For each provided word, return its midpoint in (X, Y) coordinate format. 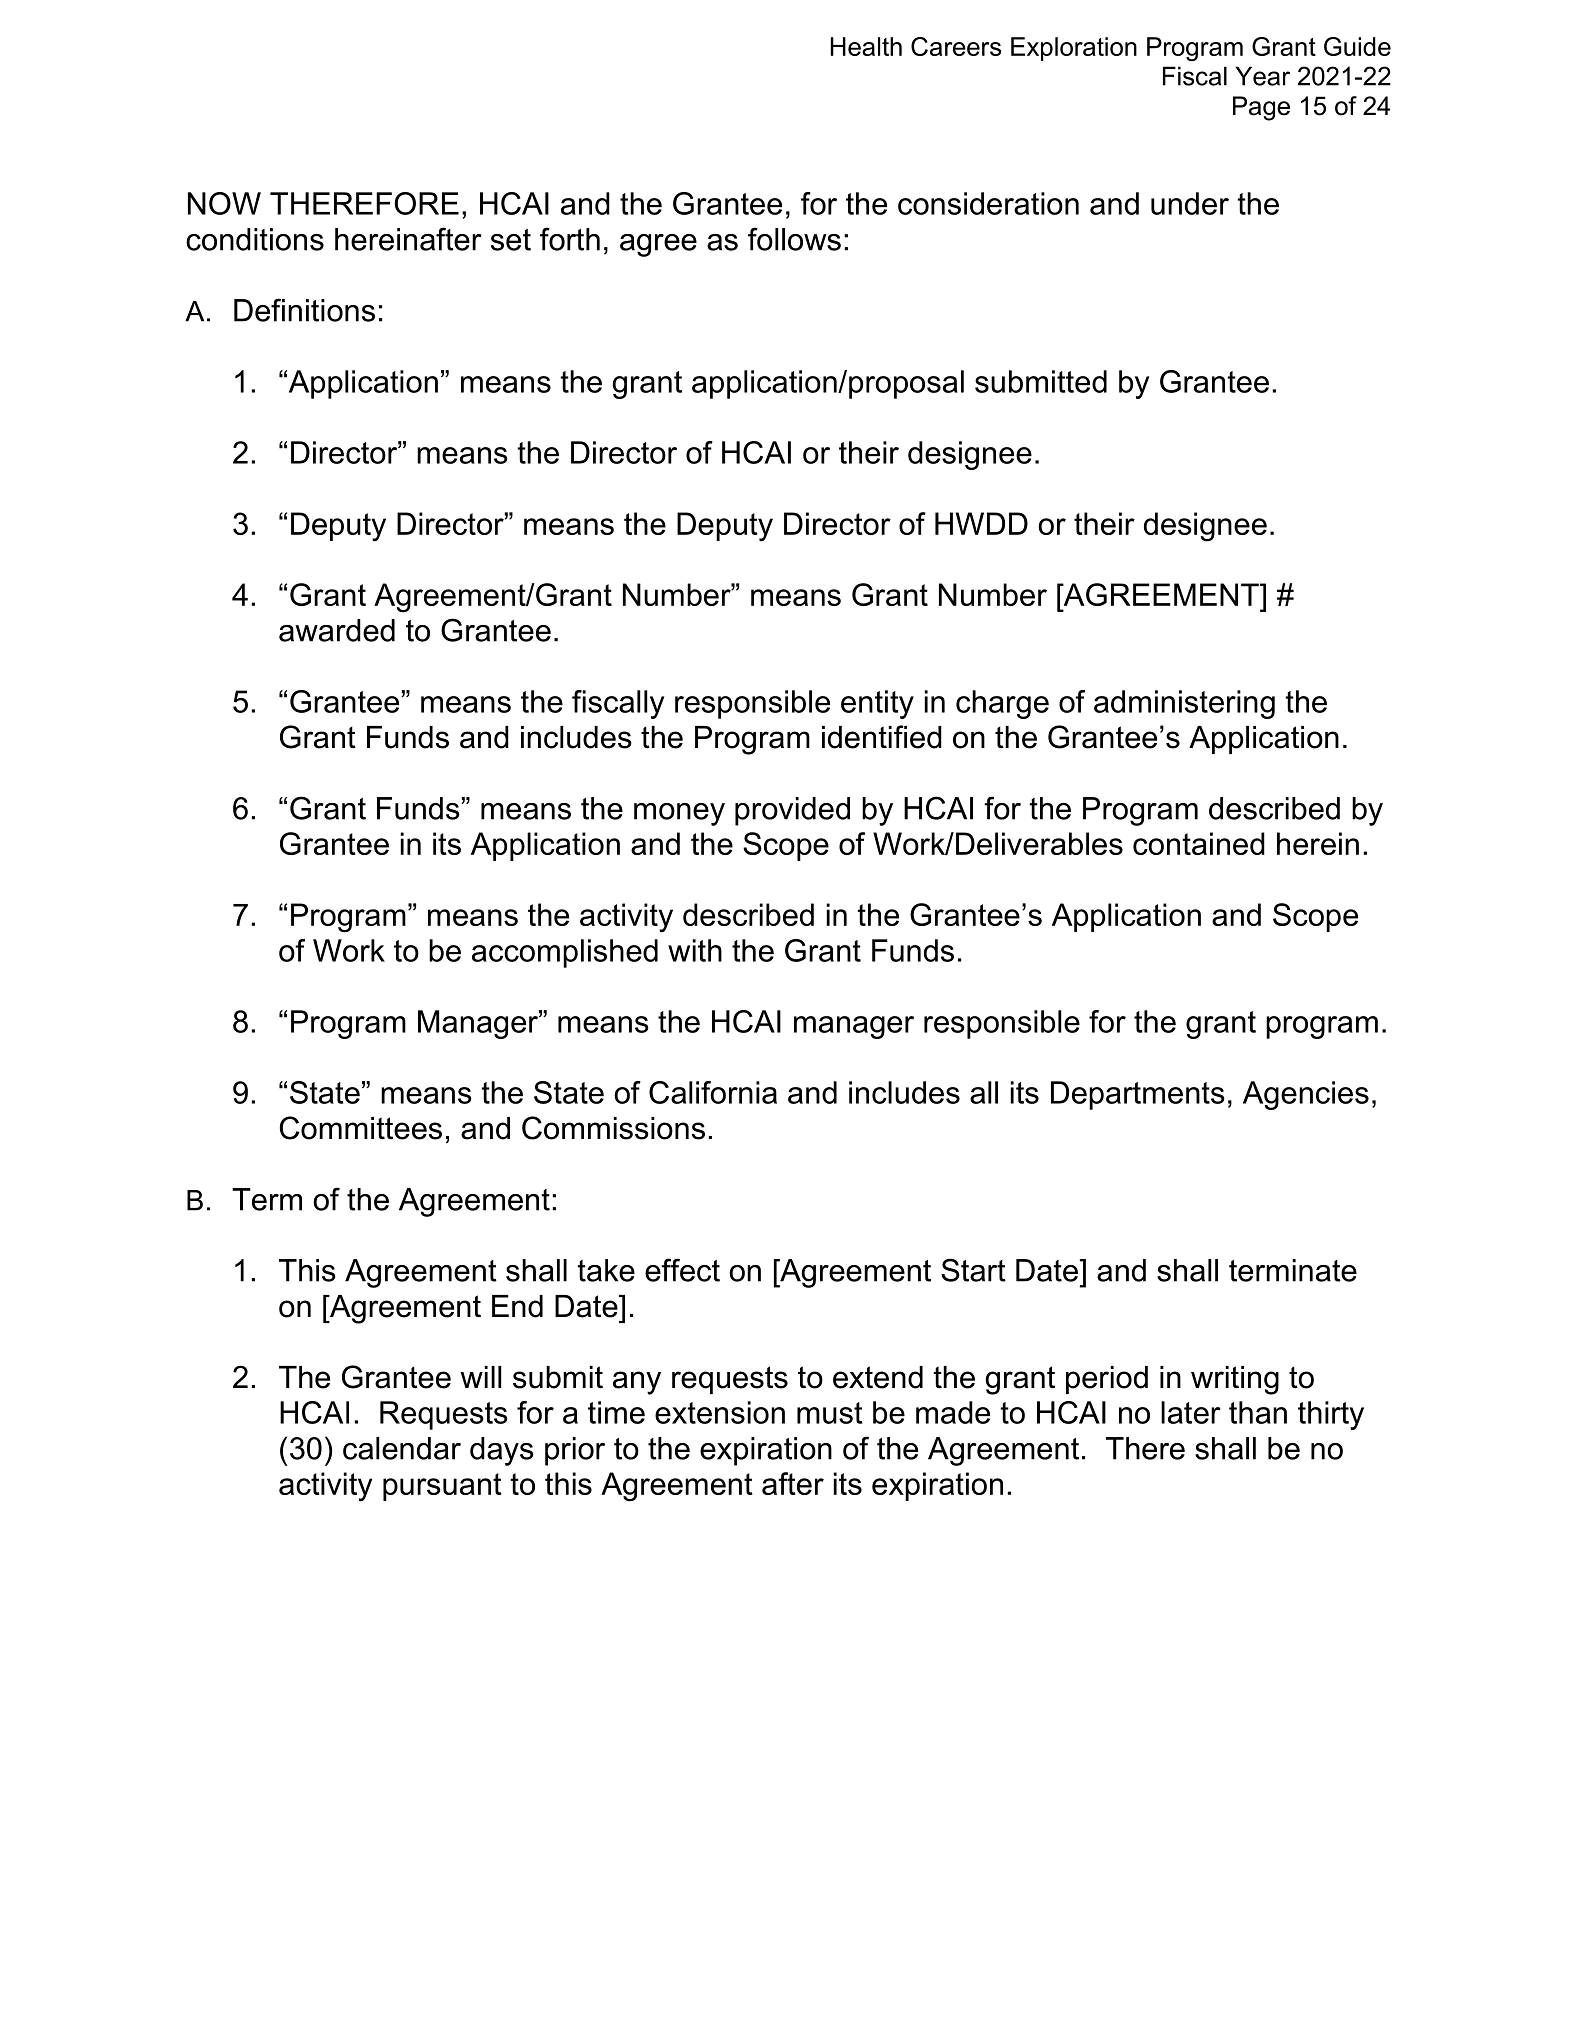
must (830, 1413)
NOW (224, 203)
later (1191, 1412)
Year (1262, 76)
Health (866, 46)
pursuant (442, 1487)
